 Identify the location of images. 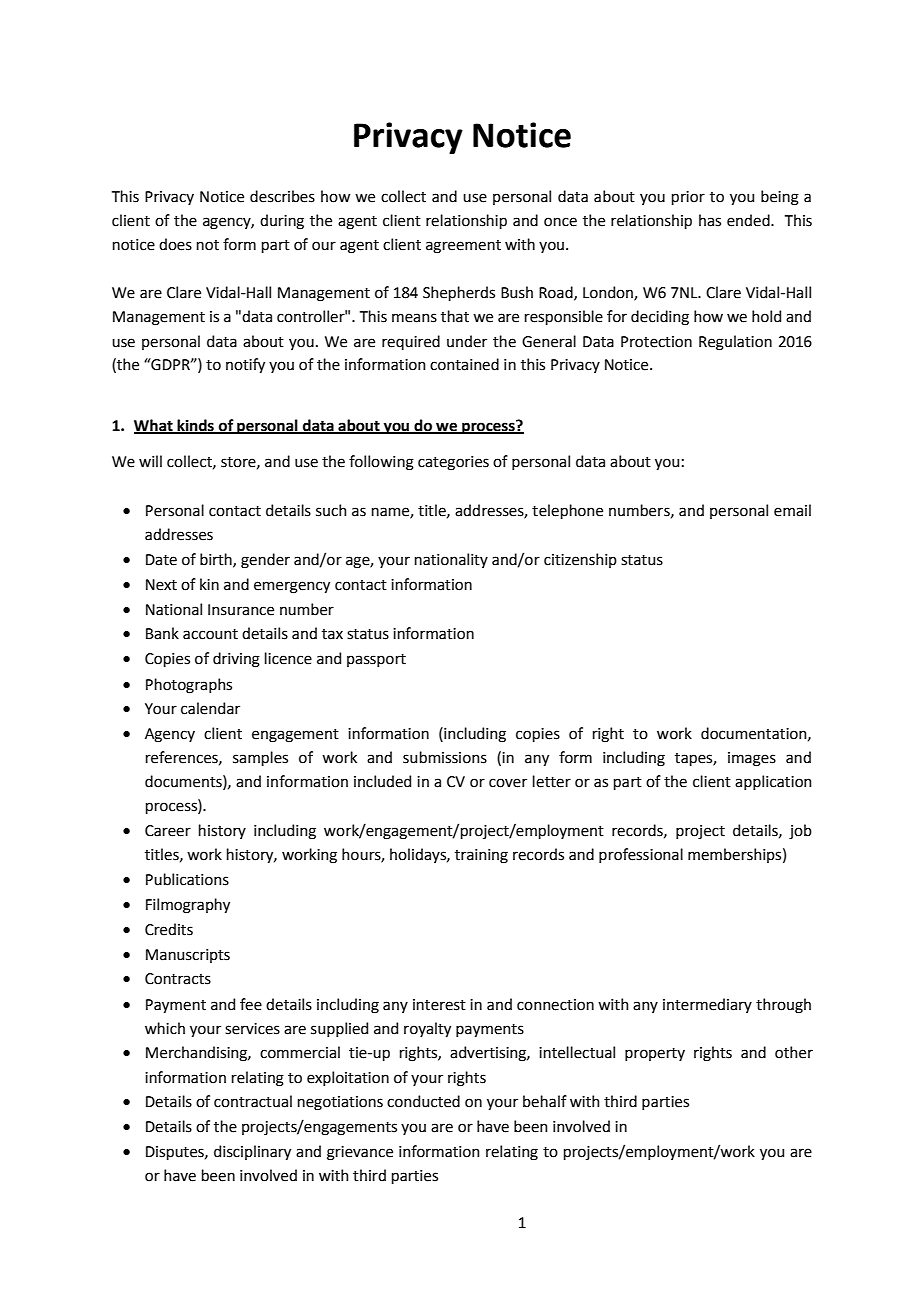
(752, 759).
